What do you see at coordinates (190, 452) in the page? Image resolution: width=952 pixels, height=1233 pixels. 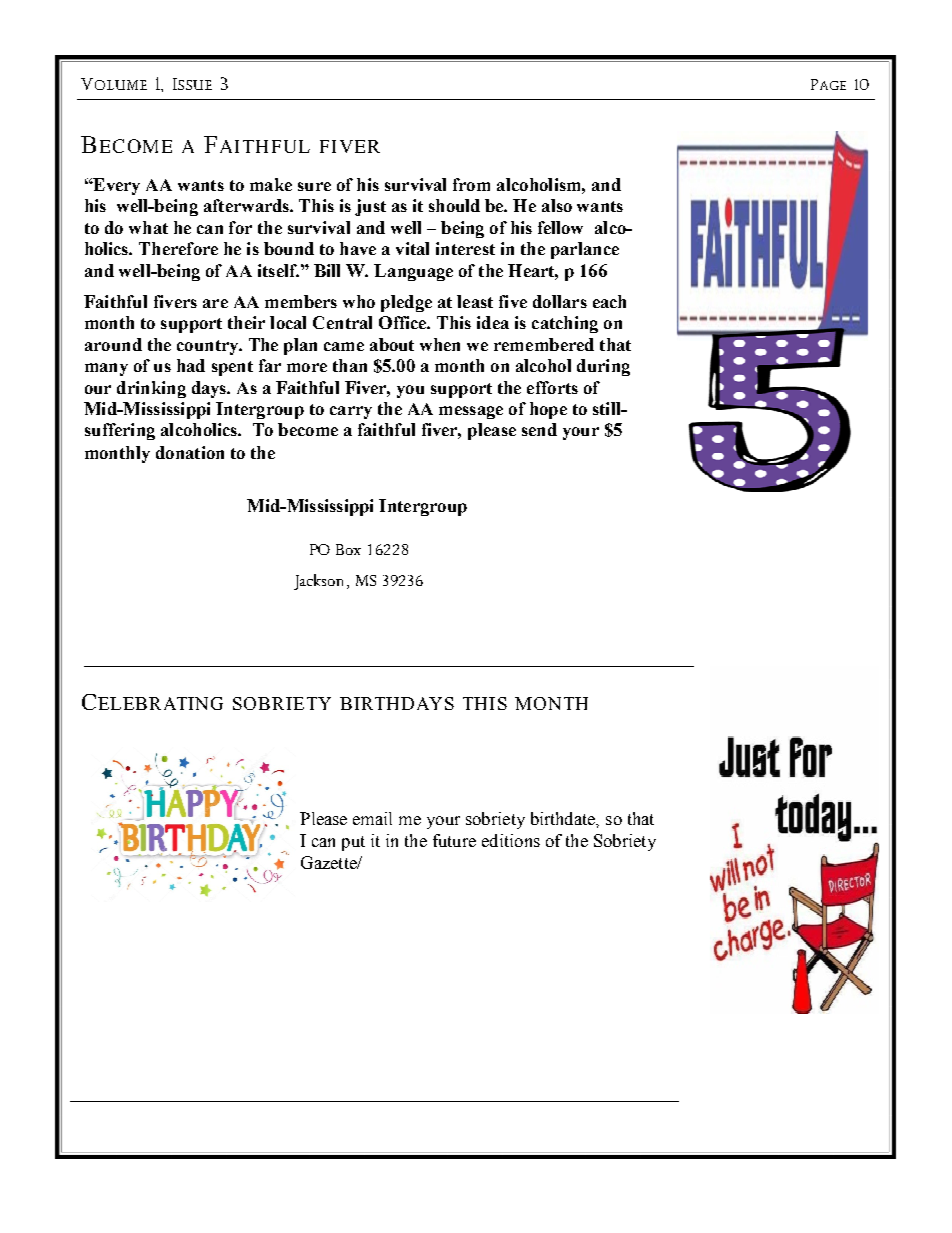 I see `donation` at bounding box center [190, 452].
